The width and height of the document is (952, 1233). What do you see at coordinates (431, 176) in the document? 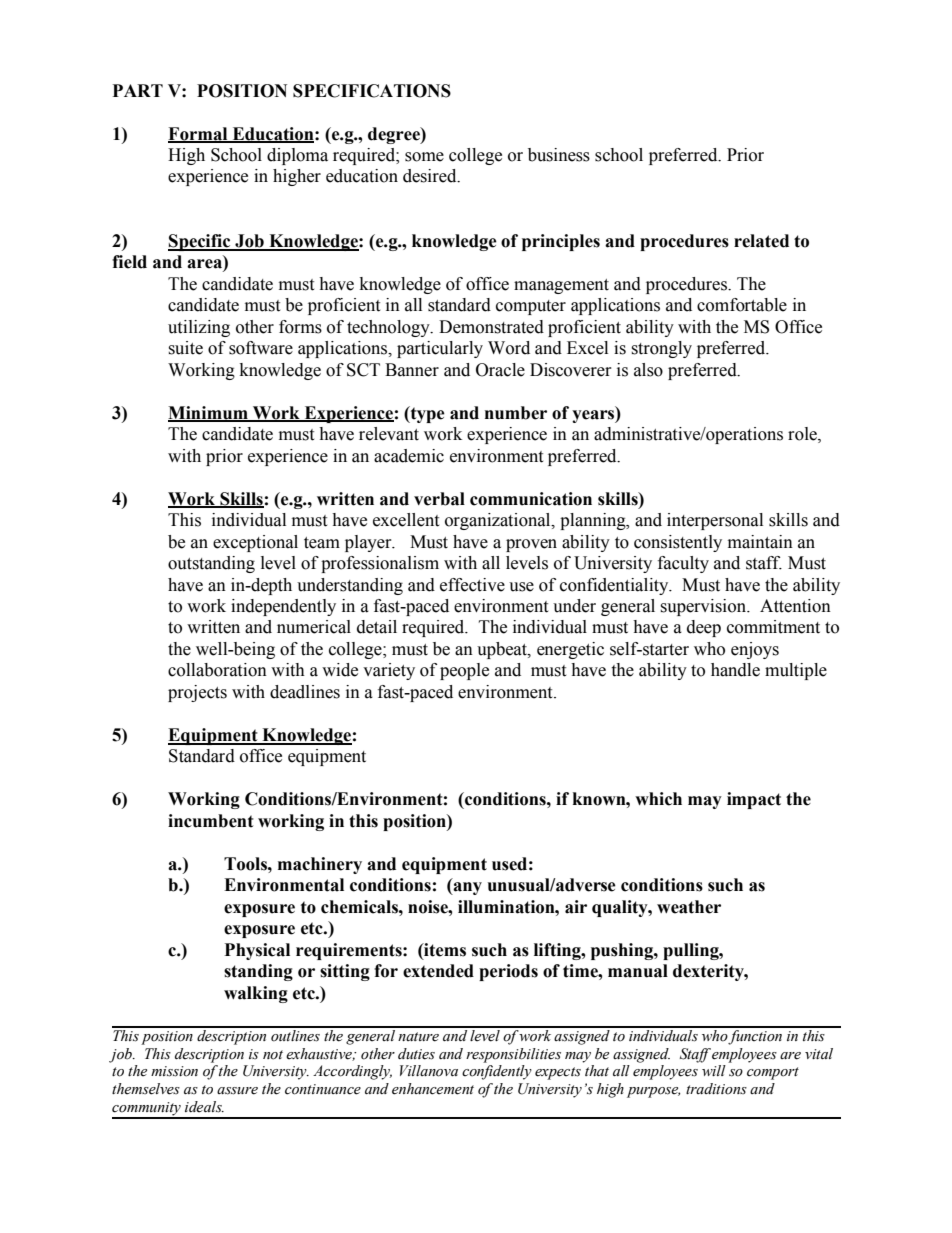
I see `desired` at bounding box center [431, 176].
